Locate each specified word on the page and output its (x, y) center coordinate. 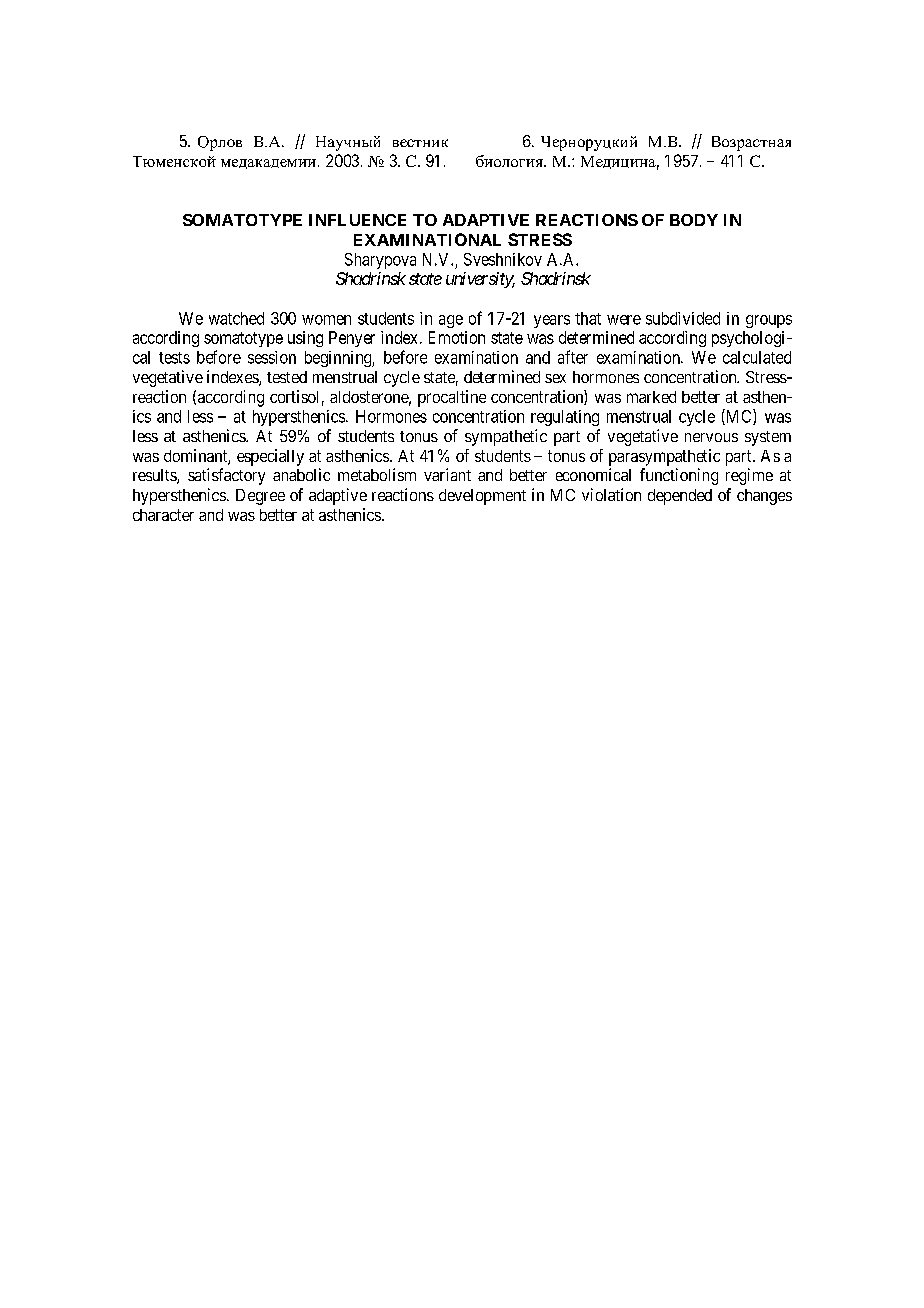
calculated (757, 357)
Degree (260, 497)
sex (555, 378)
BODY (694, 220)
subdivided (683, 318)
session (272, 357)
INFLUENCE (357, 220)
